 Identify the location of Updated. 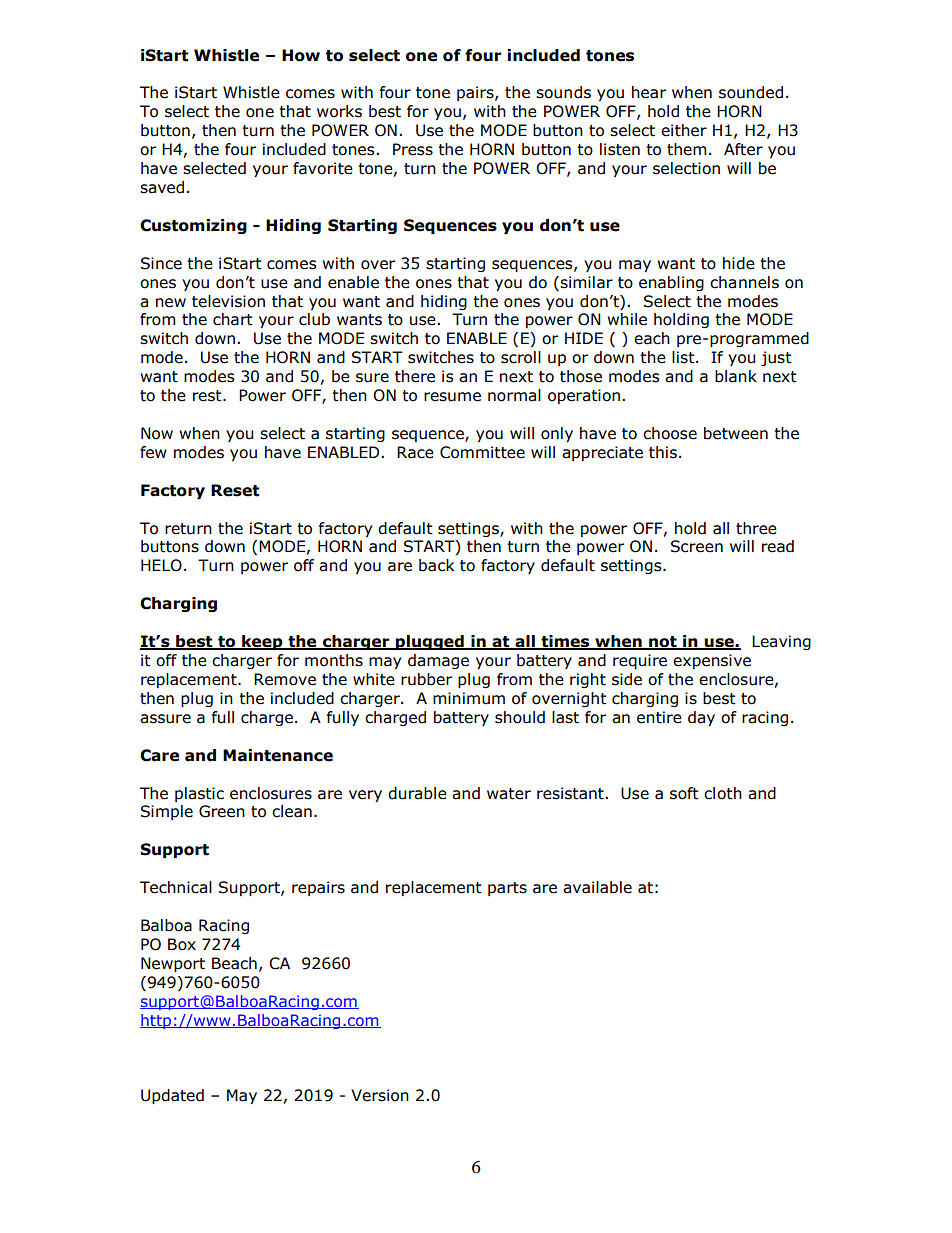
(172, 1096).
